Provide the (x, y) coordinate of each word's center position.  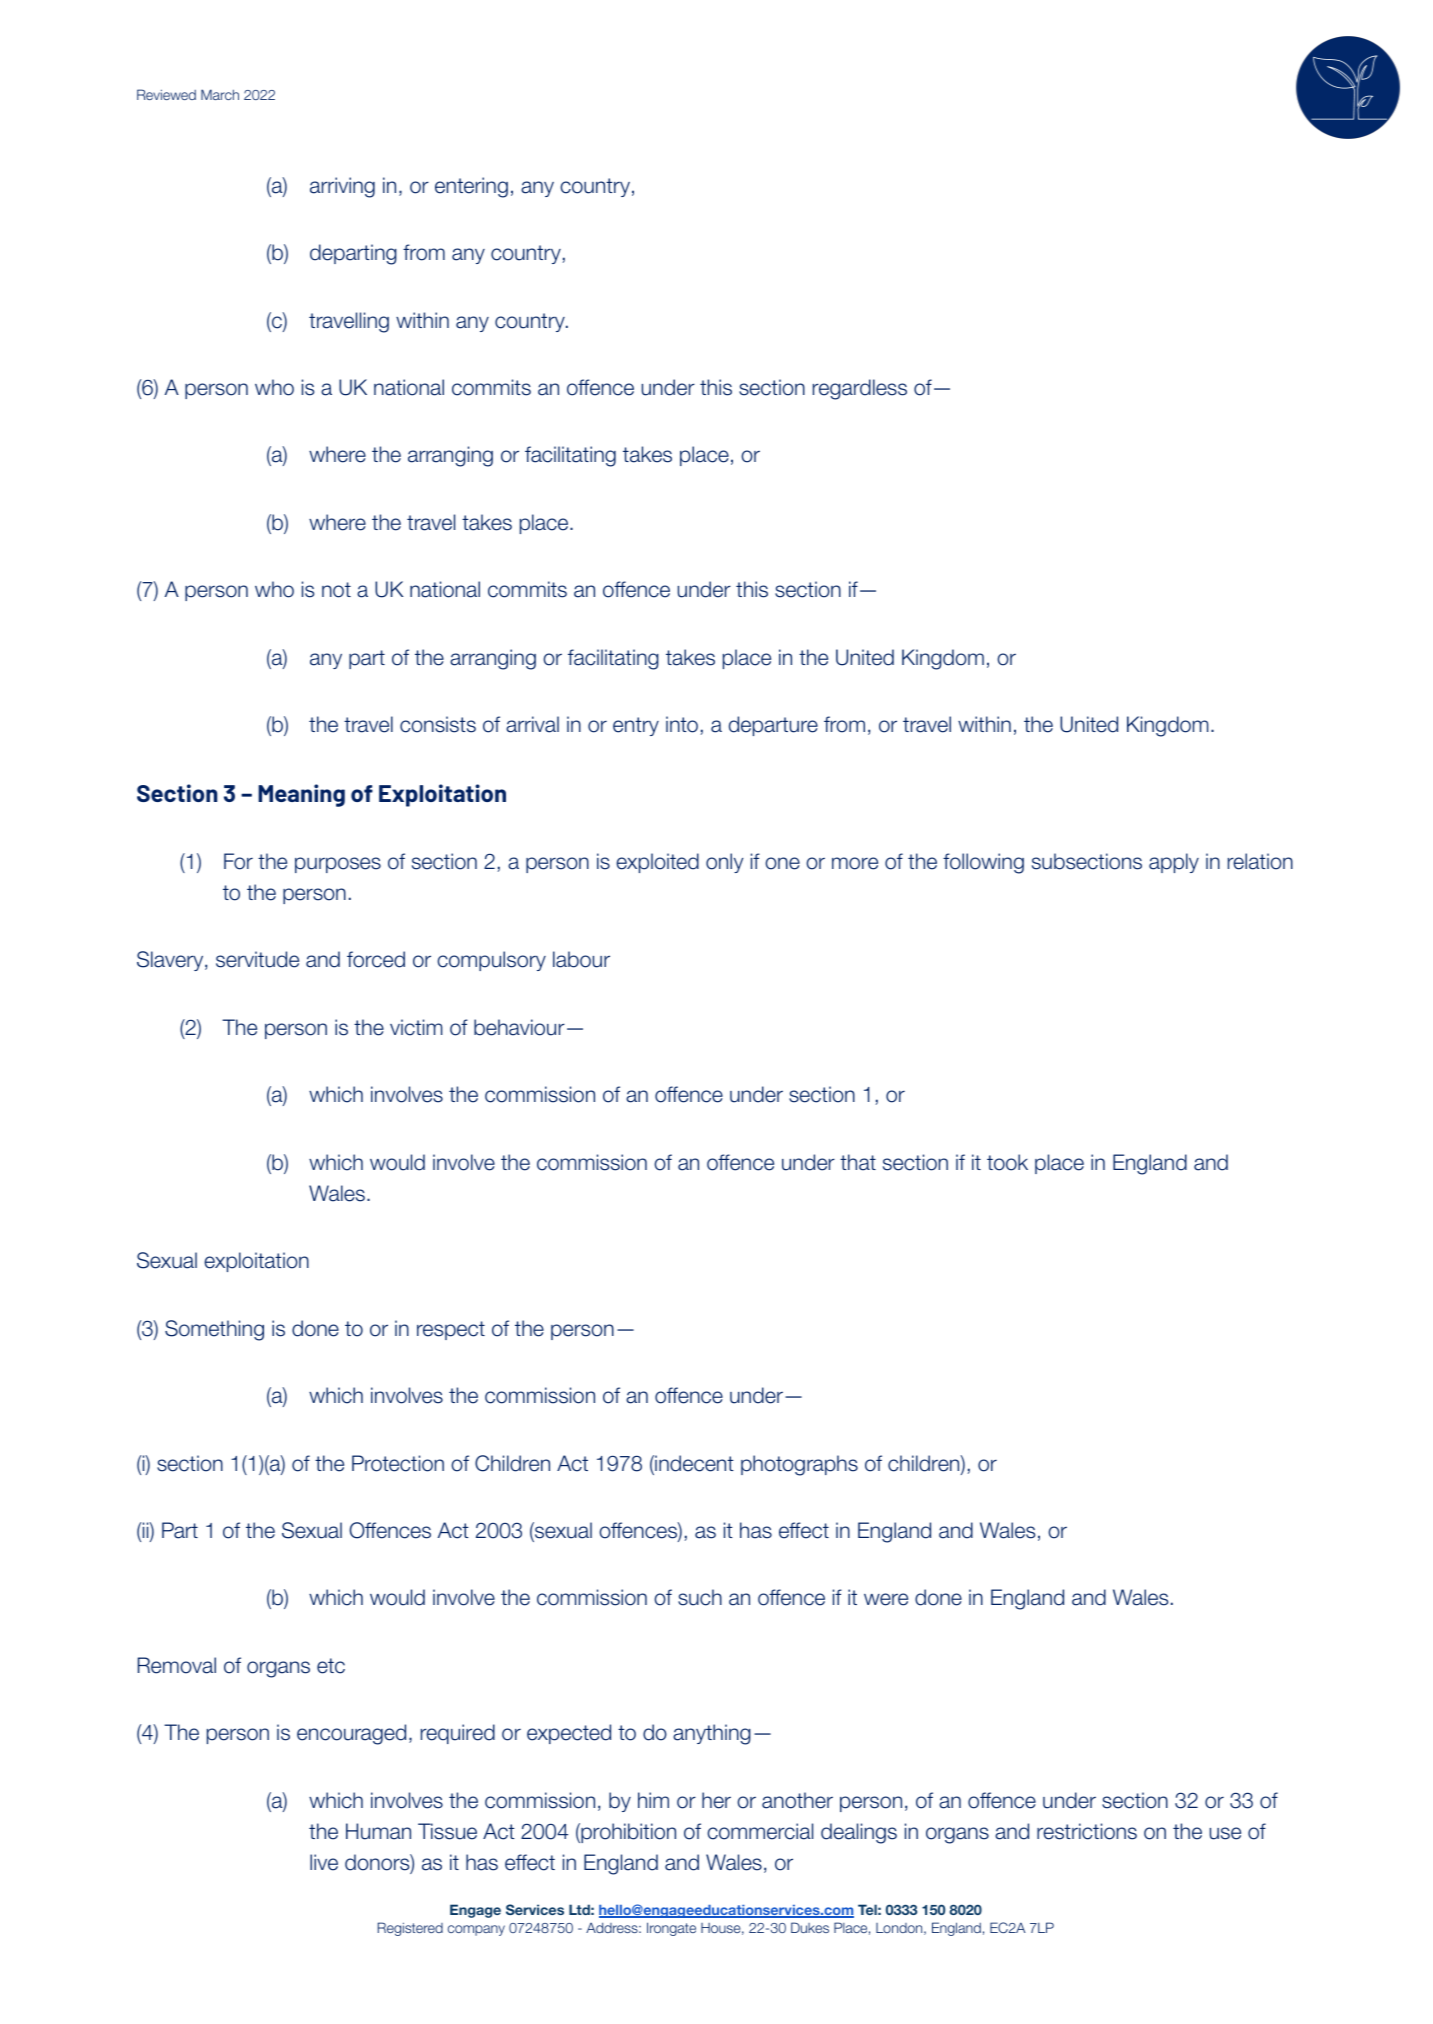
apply (1174, 863)
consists (438, 724)
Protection (398, 1463)
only (724, 863)
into (682, 724)
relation (1260, 861)
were (886, 1599)
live (324, 1862)
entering (471, 187)
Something (214, 1330)
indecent (693, 1464)
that (858, 1162)
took (1007, 1162)
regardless (860, 389)
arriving (342, 187)
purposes (338, 865)
